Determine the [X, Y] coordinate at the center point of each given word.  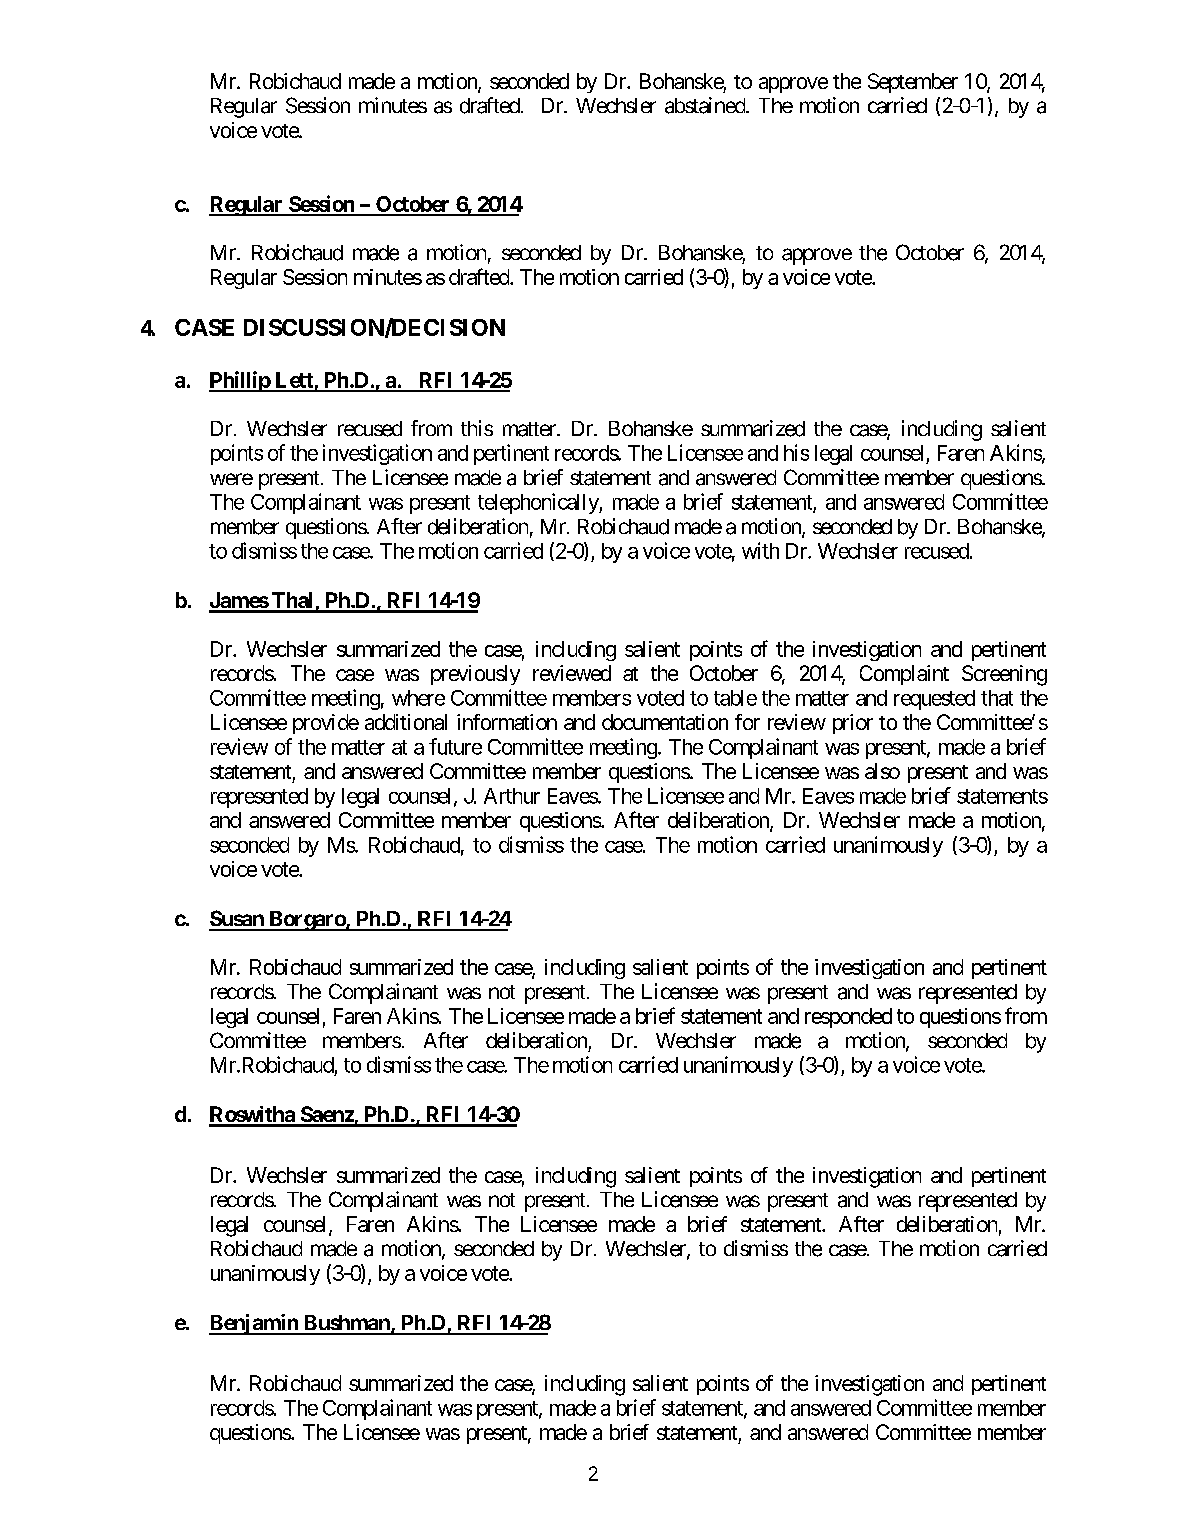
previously [475, 675]
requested [934, 700]
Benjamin [254, 1324]
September [913, 83]
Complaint [904, 675]
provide [326, 724]
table [735, 698]
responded [848, 1018]
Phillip [240, 381]
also [882, 771]
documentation [665, 722]
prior [853, 724]
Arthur [512, 796]
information [507, 722]
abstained [706, 105]
